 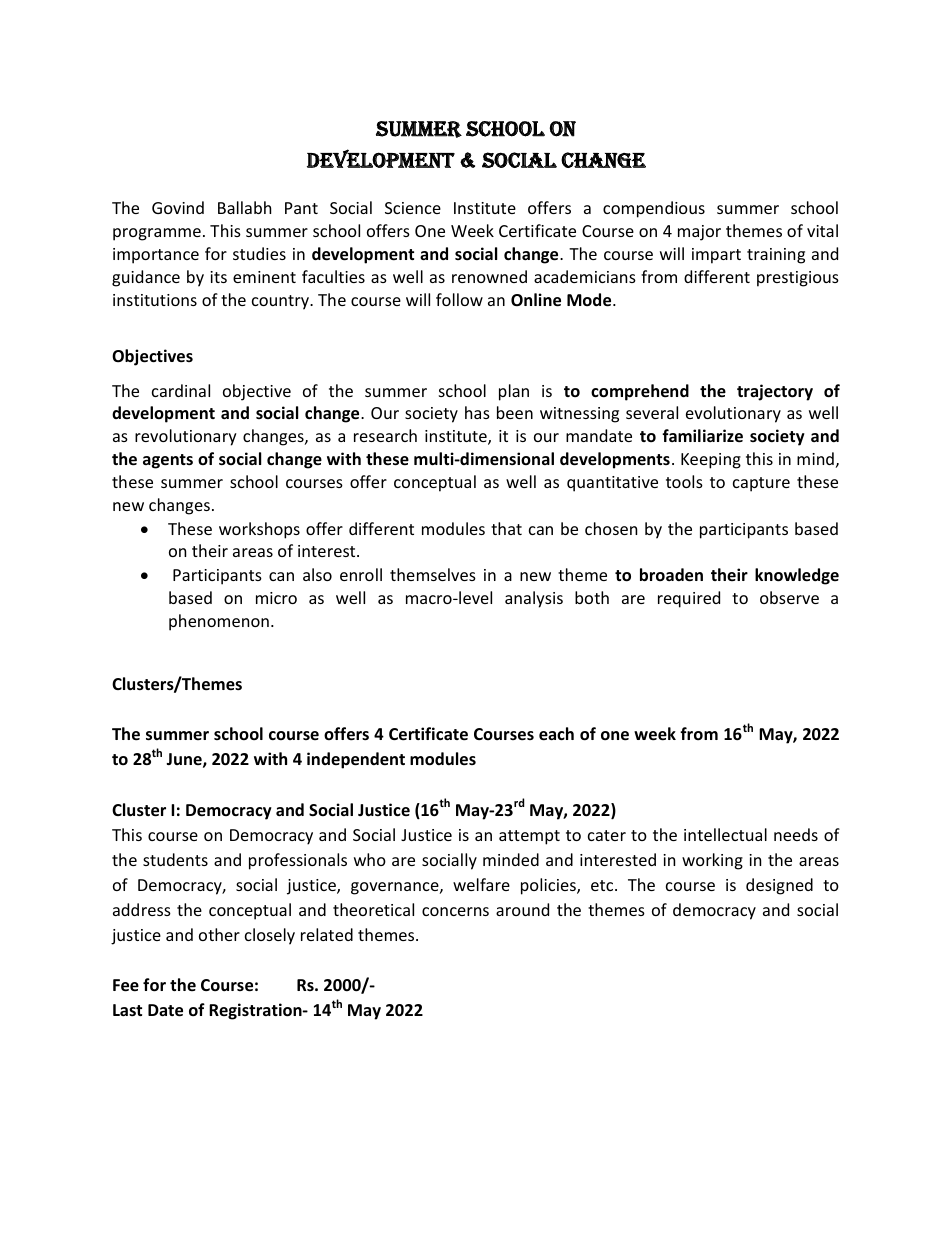 What do you see at coordinates (761, 484) in the screenshot?
I see `capture` at bounding box center [761, 484].
